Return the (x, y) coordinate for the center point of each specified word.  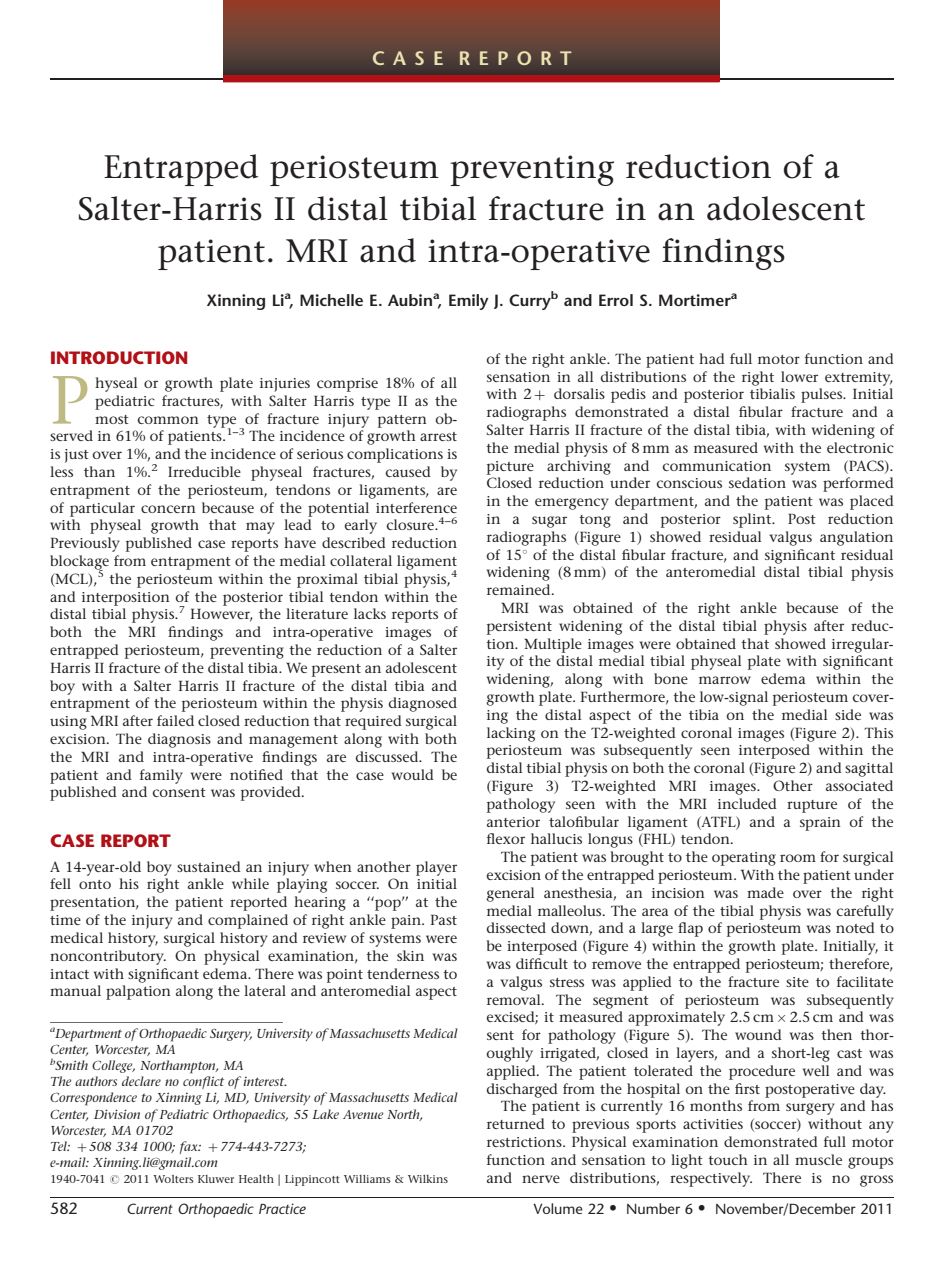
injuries (285, 385)
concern (168, 509)
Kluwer (216, 1179)
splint (753, 520)
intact (69, 974)
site (797, 982)
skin (410, 955)
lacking (511, 734)
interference (416, 507)
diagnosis (179, 740)
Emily (469, 302)
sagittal (869, 769)
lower (799, 376)
